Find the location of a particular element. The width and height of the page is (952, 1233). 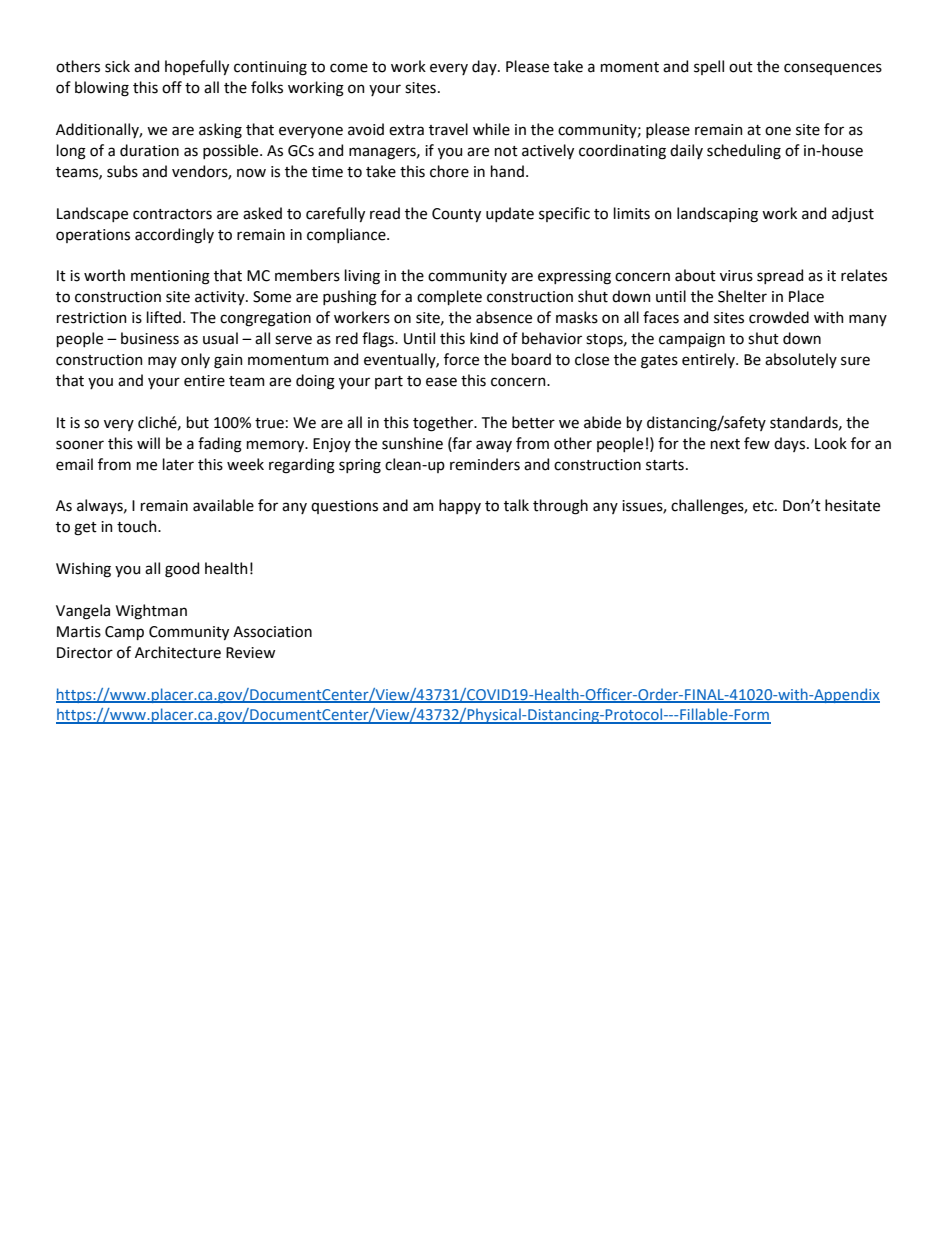

absolutely is located at coordinates (801, 360).
